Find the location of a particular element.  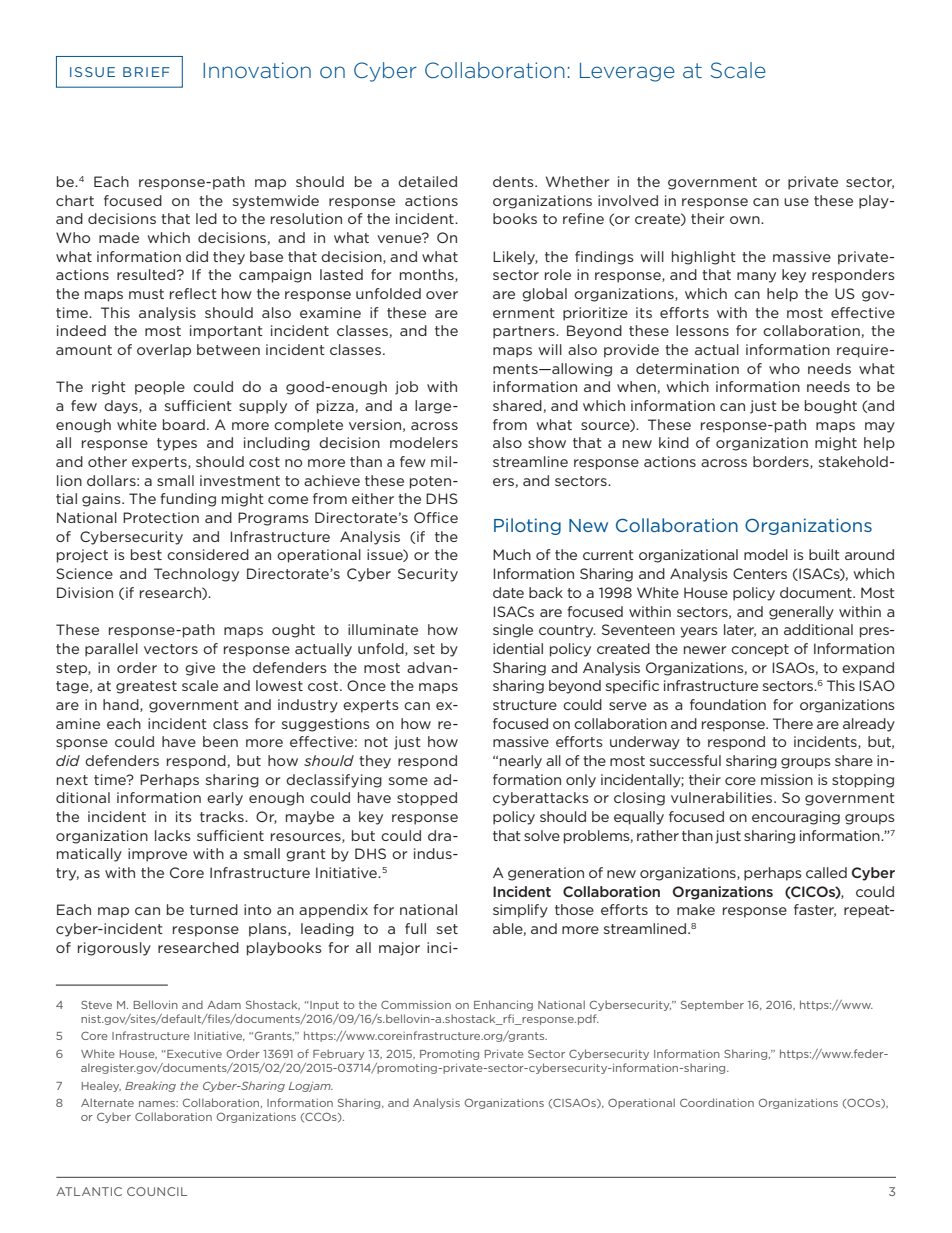

Leverage is located at coordinates (627, 72).
